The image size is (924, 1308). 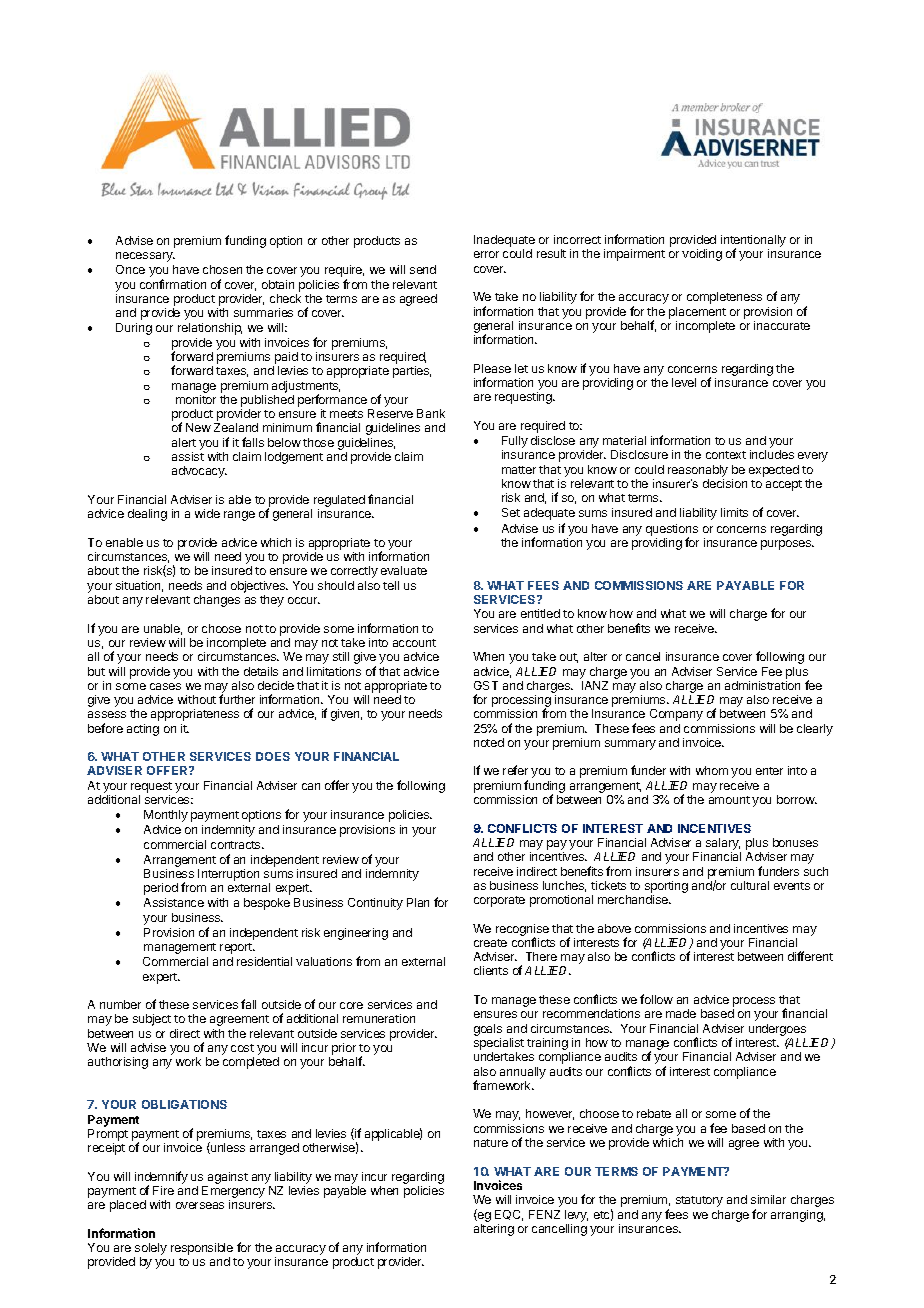 What do you see at coordinates (491, 1143) in the screenshot?
I see `nature` at bounding box center [491, 1143].
